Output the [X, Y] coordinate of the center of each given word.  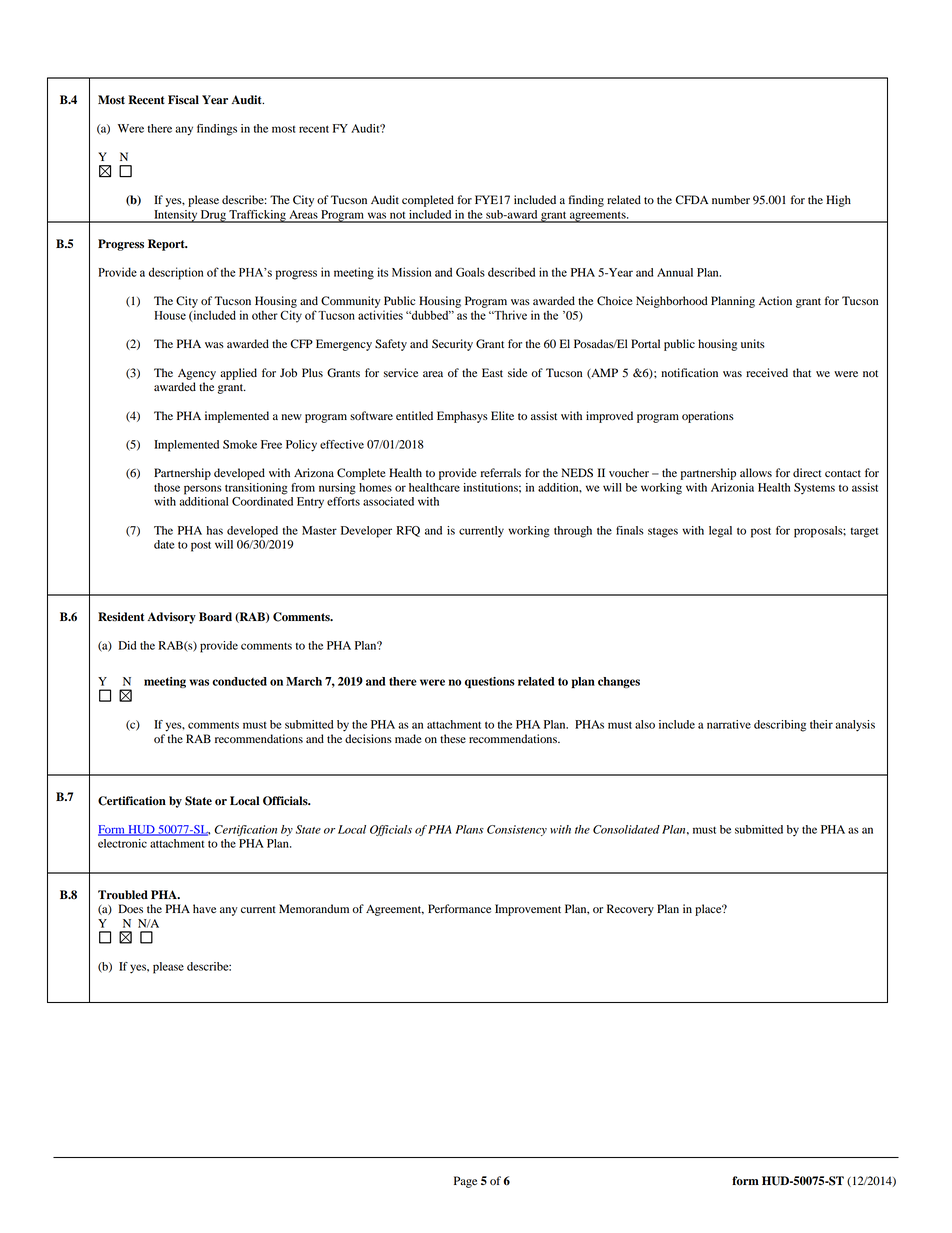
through [573, 532]
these [453, 738]
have [204, 908]
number [731, 200]
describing [780, 726]
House [170, 315]
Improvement [528, 910]
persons [203, 490]
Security [452, 345]
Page [465, 1182]
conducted [239, 681]
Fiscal [183, 100]
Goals [470, 272]
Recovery [630, 910]
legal [720, 532]
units [753, 343]
